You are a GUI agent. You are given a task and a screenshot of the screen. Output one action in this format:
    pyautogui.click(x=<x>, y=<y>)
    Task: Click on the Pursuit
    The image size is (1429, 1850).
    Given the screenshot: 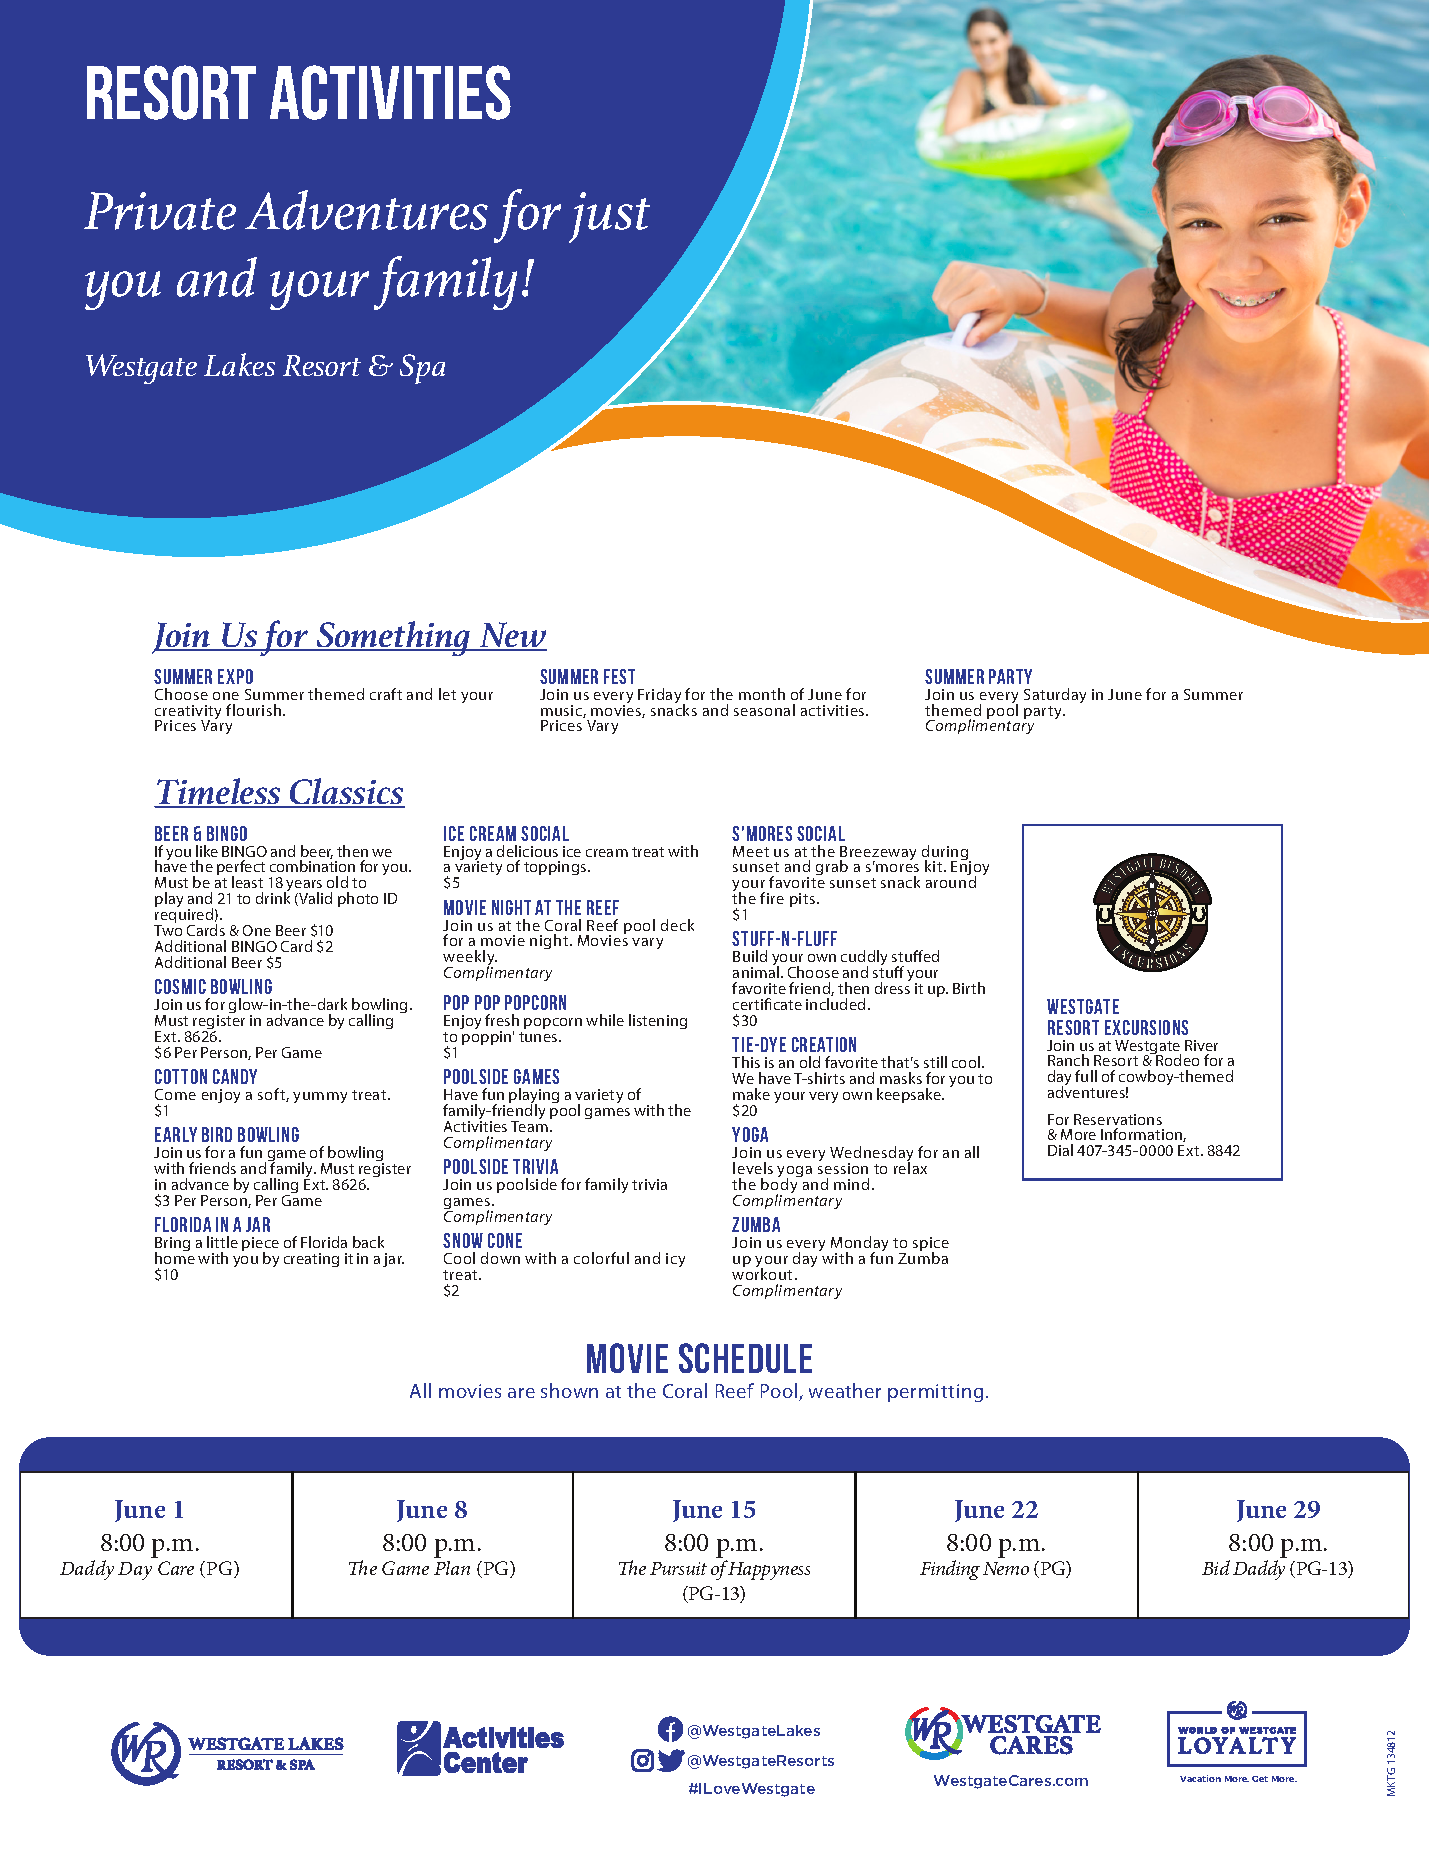 What is the action you would take?
    pyautogui.click(x=678, y=1568)
